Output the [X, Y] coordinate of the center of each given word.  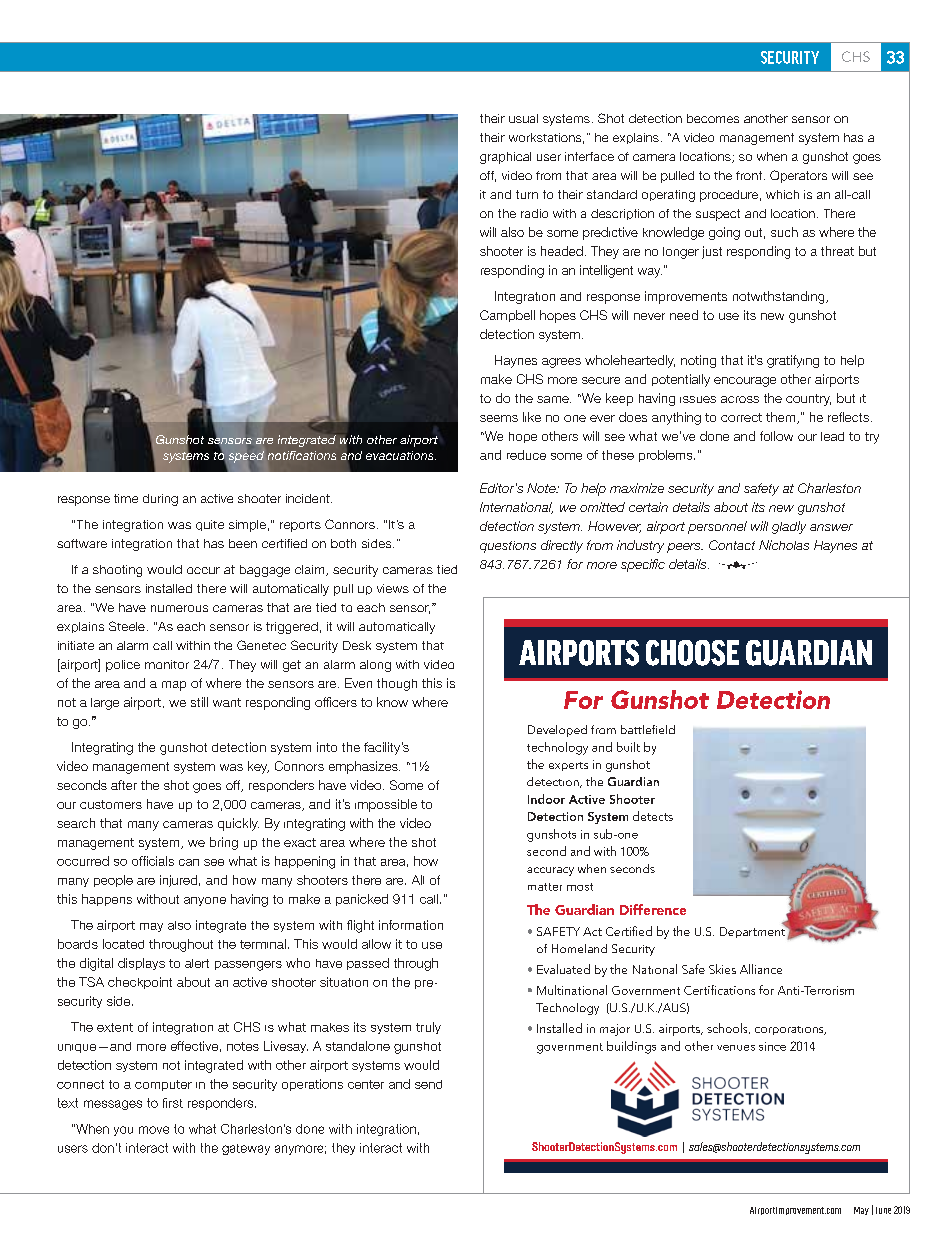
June [883, 1210]
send [428, 1084]
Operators [798, 176]
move [154, 1130]
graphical [505, 158]
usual [523, 118]
